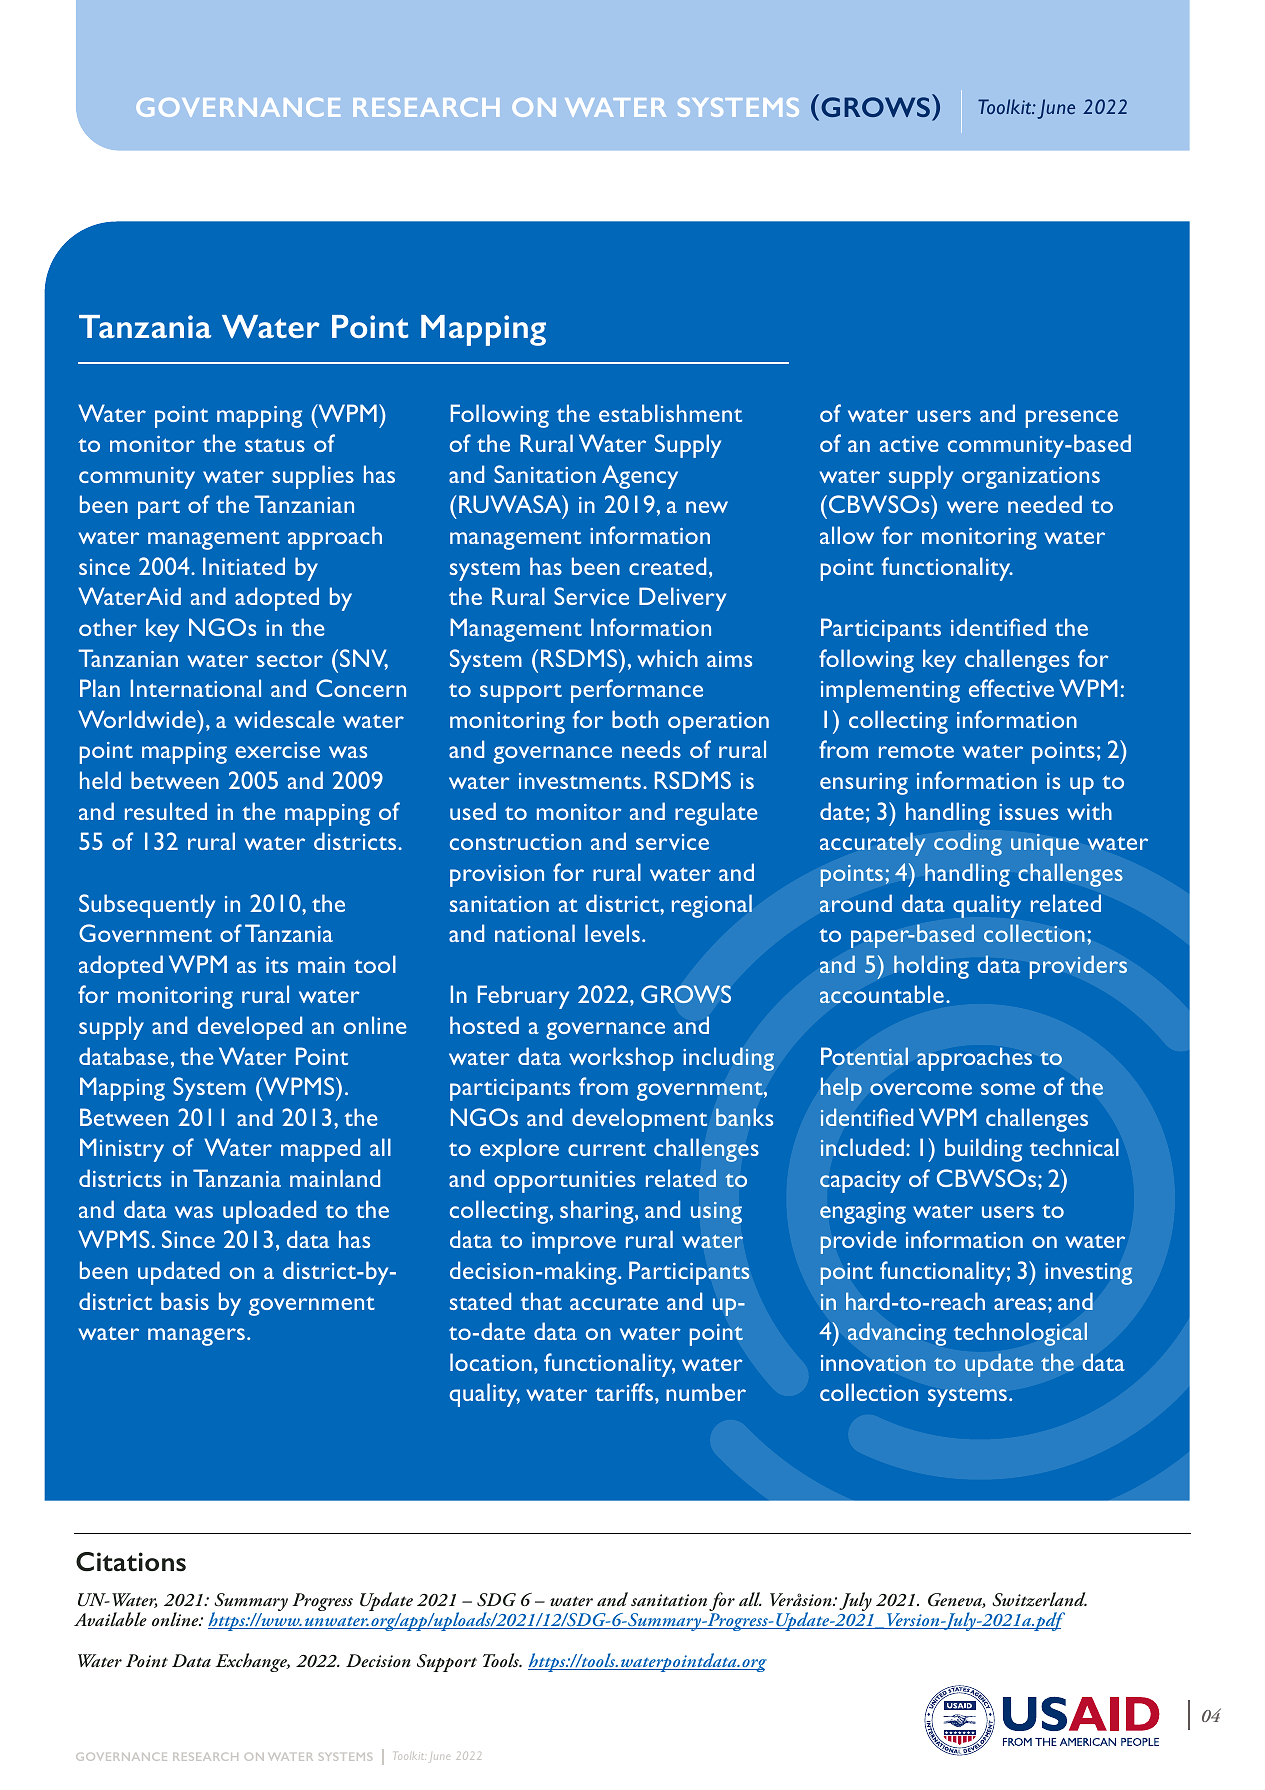 Image resolution: width=1265 pixels, height=1790 pixels. Describe the element at coordinates (1039, 1599) in the screenshot. I see `Switzerland` at that location.
